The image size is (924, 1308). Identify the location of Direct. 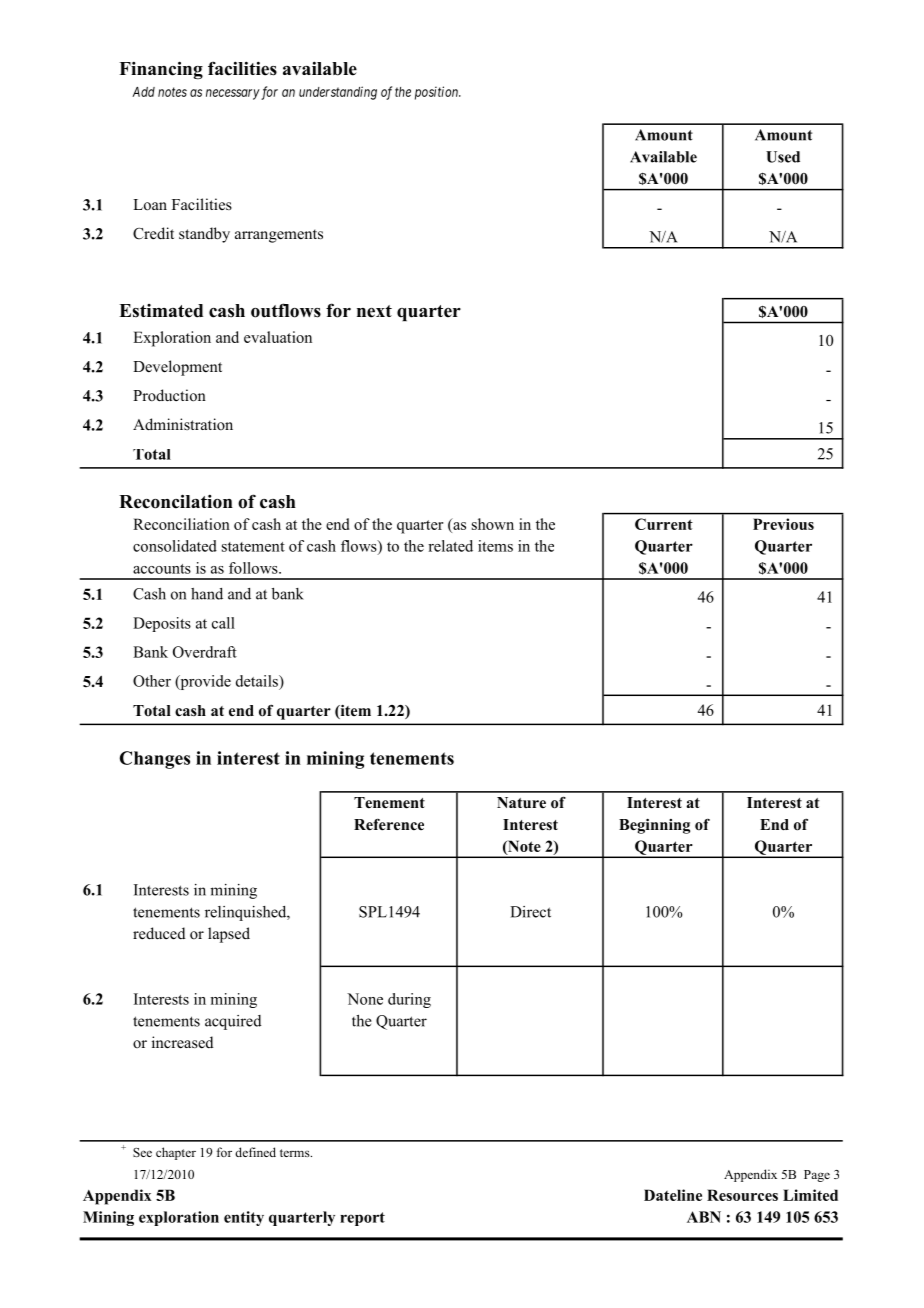
(530, 912).
